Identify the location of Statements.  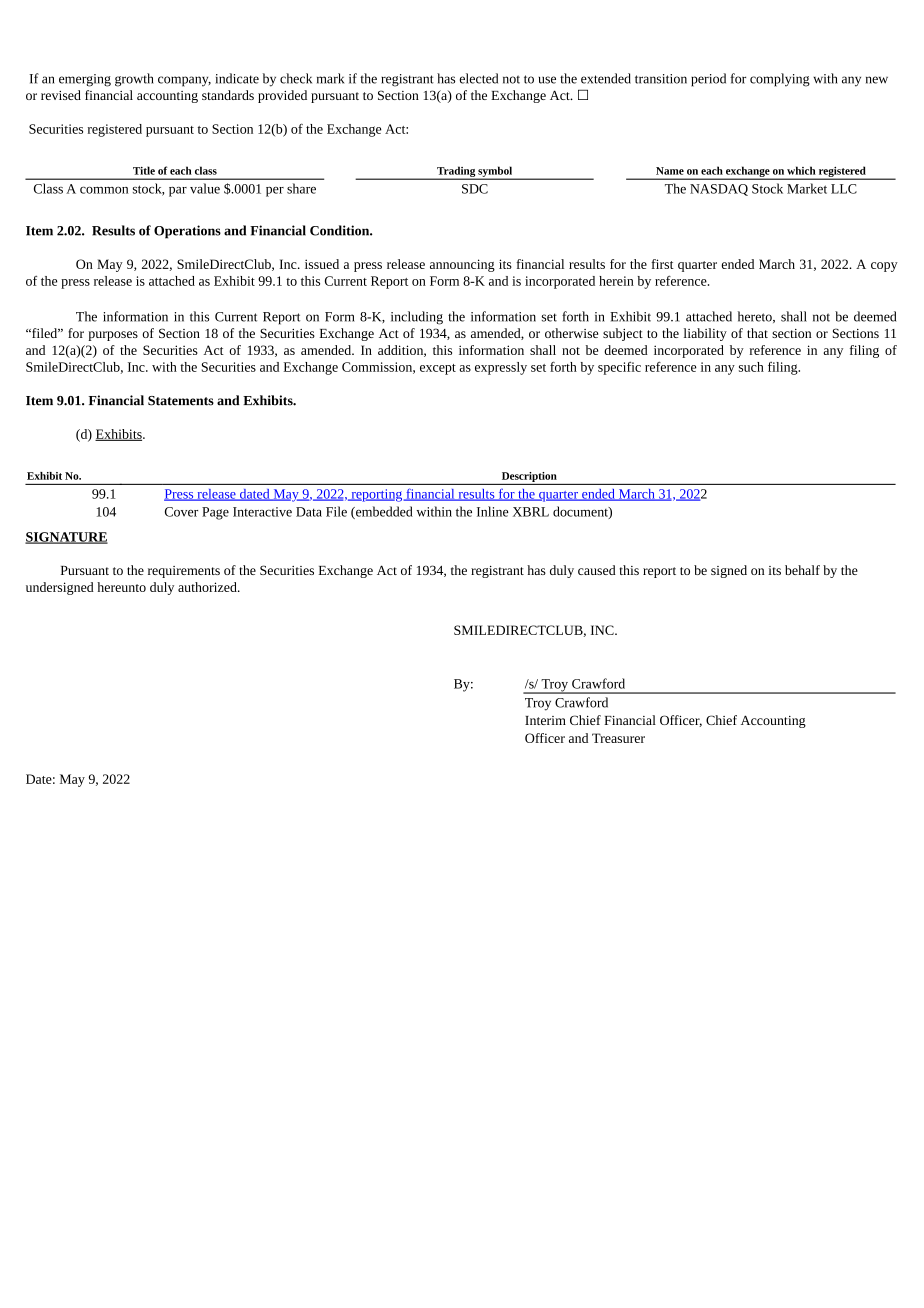
(181, 401).
